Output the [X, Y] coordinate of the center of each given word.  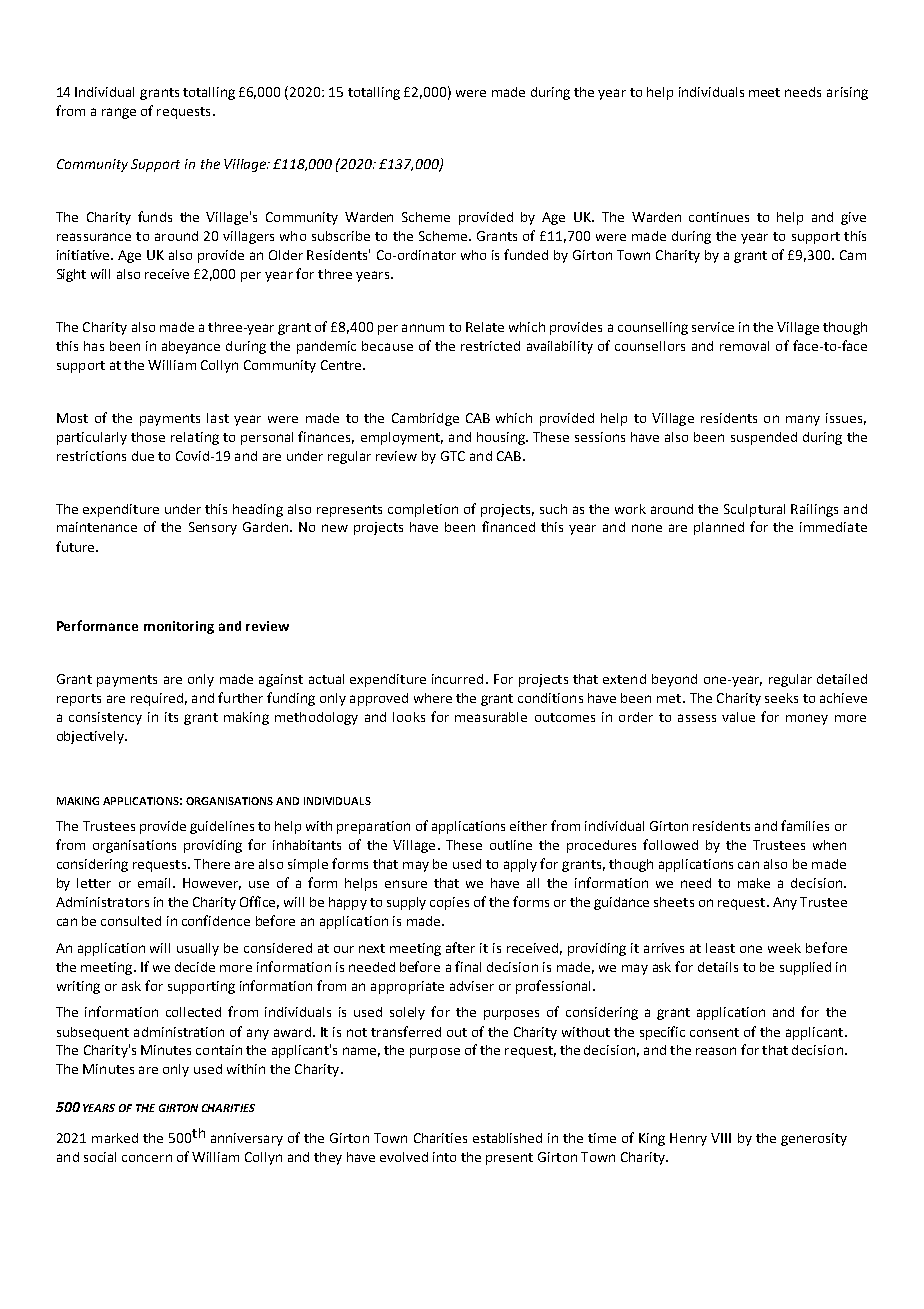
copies [449, 903]
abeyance [191, 347]
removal [744, 346]
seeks [781, 698]
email [154, 883]
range [119, 113]
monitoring [179, 627]
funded [526, 254]
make [754, 883]
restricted [490, 346]
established [507, 1138]
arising [847, 93]
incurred [457, 679]
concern [147, 1158]
